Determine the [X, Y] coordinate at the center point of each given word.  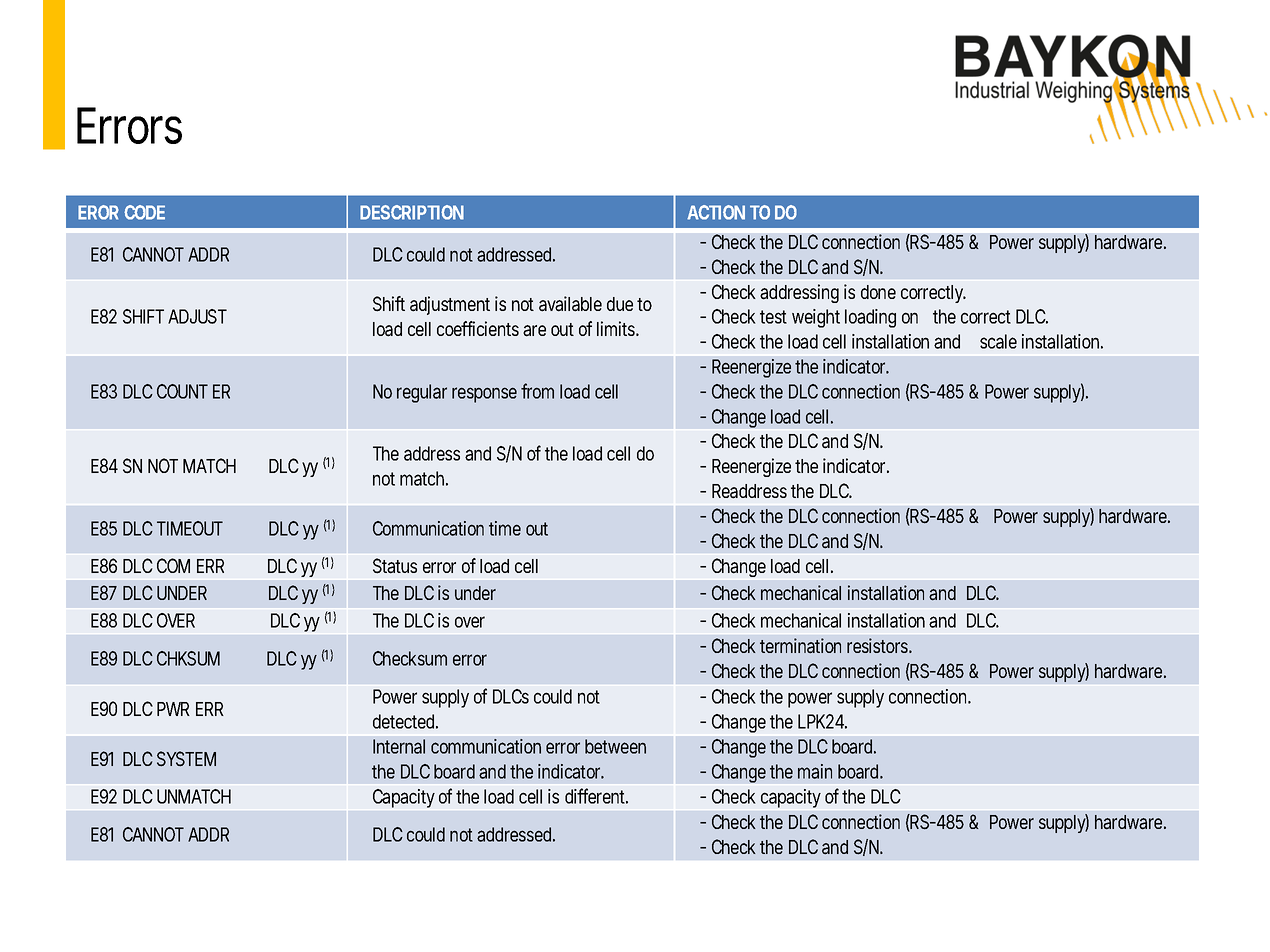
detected [405, 721]
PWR [173, 709]
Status [395, 566]
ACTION [716, 212]
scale [998, 341]
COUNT [182, 391]
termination [800, 646]
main [815, 771]
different [596, 796]
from [537, 391]
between [615, 746]
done [878, 292]
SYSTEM [186, 759]
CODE [144, 212]
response [484, 395]
